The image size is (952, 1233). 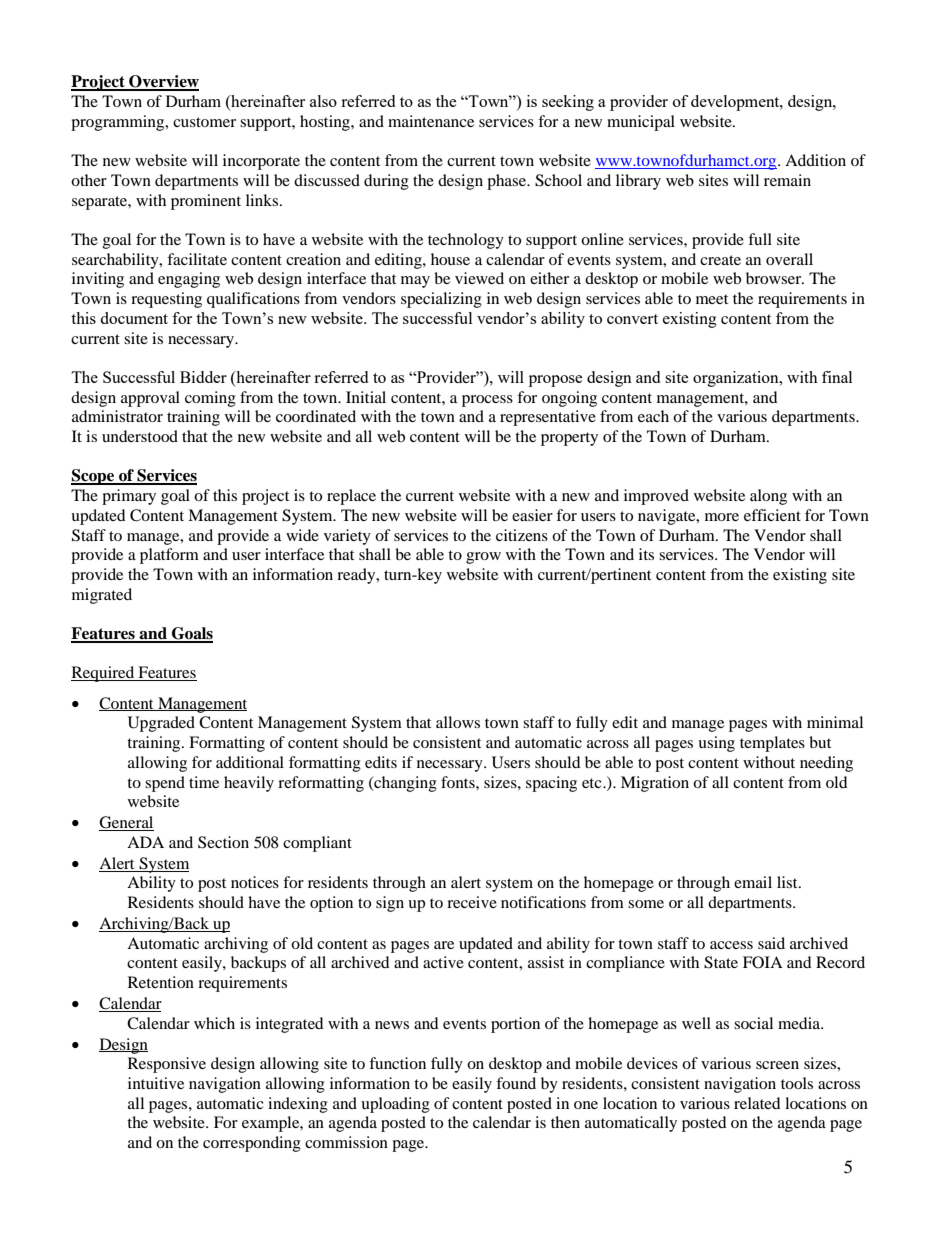 What do you see at coordinates (431, 121) in the screenshot?
I see `maintenance` at bounding box center [431, 121].
